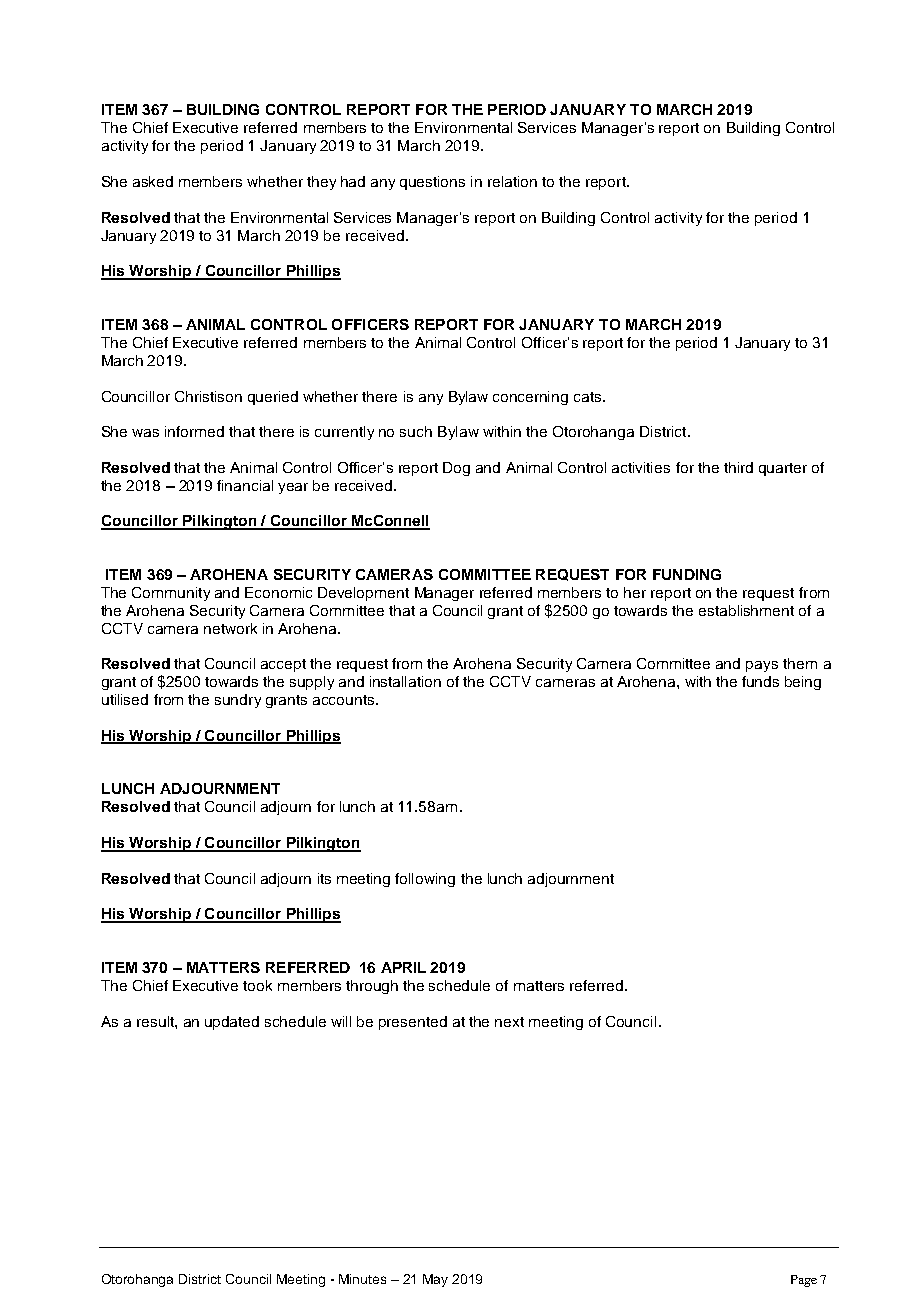  What do you see at coordinates (362, 1279) in the page?
I see `Minutes` at bounding box center [362, 1279].
